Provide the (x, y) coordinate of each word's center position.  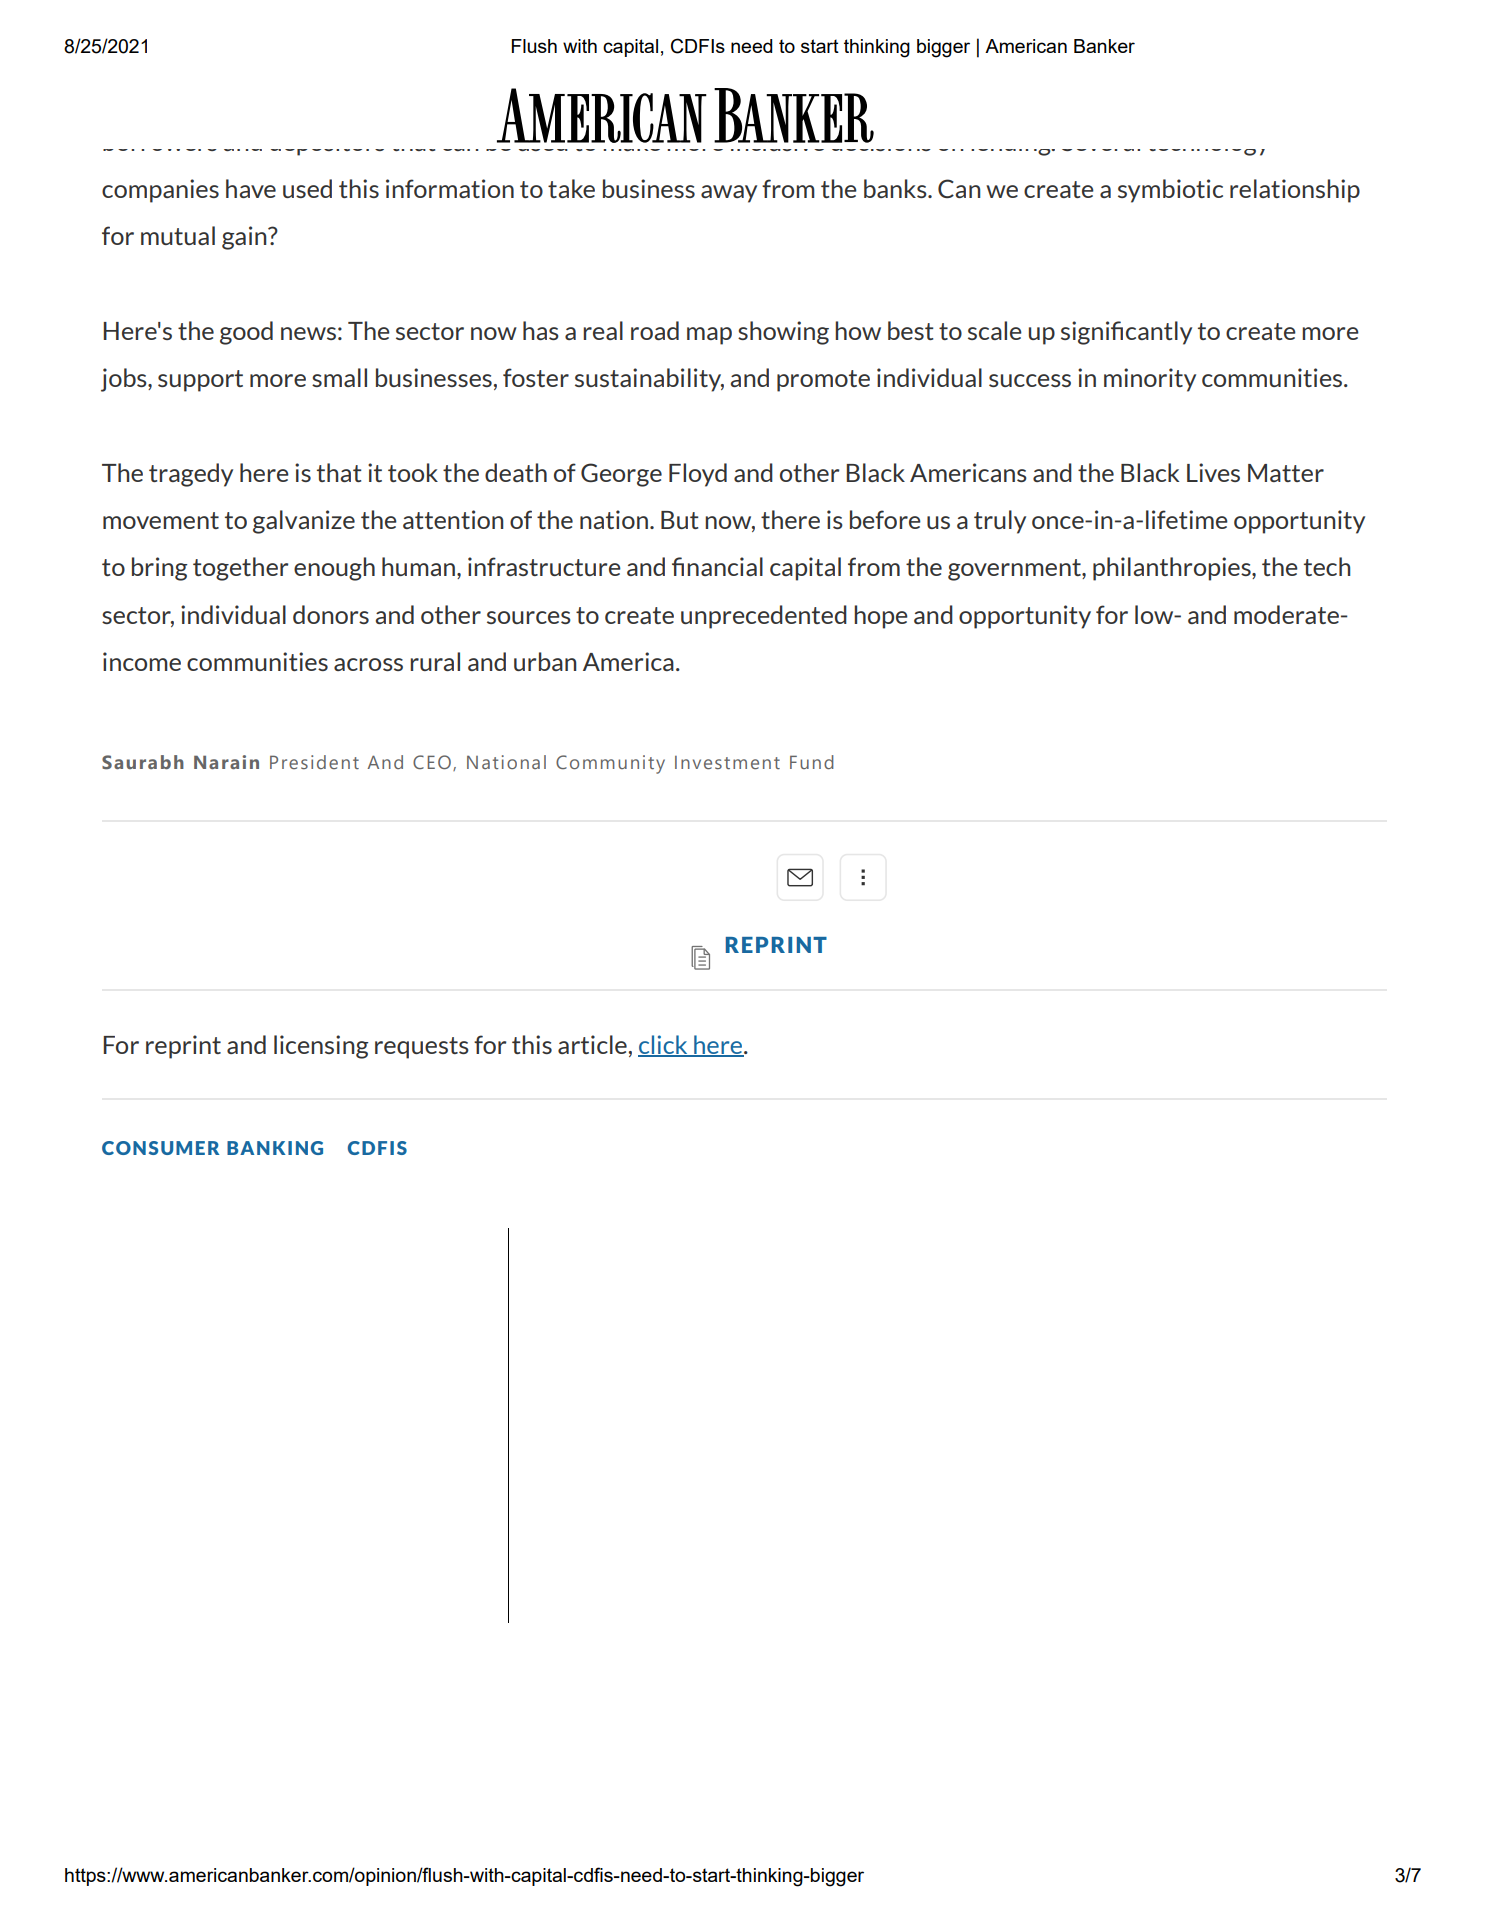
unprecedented (764, 617)
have (251, 188)
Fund (812, 762)
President (314, 762)
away (729, 194)
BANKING (275, 1148)
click (664, 1046)
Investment (727, 762)
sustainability (649, 380)
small (339, 377)
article (592, 1044)
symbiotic (1170, 191)
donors (331, 614)
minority (1150, 380)
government (1015, 570)
